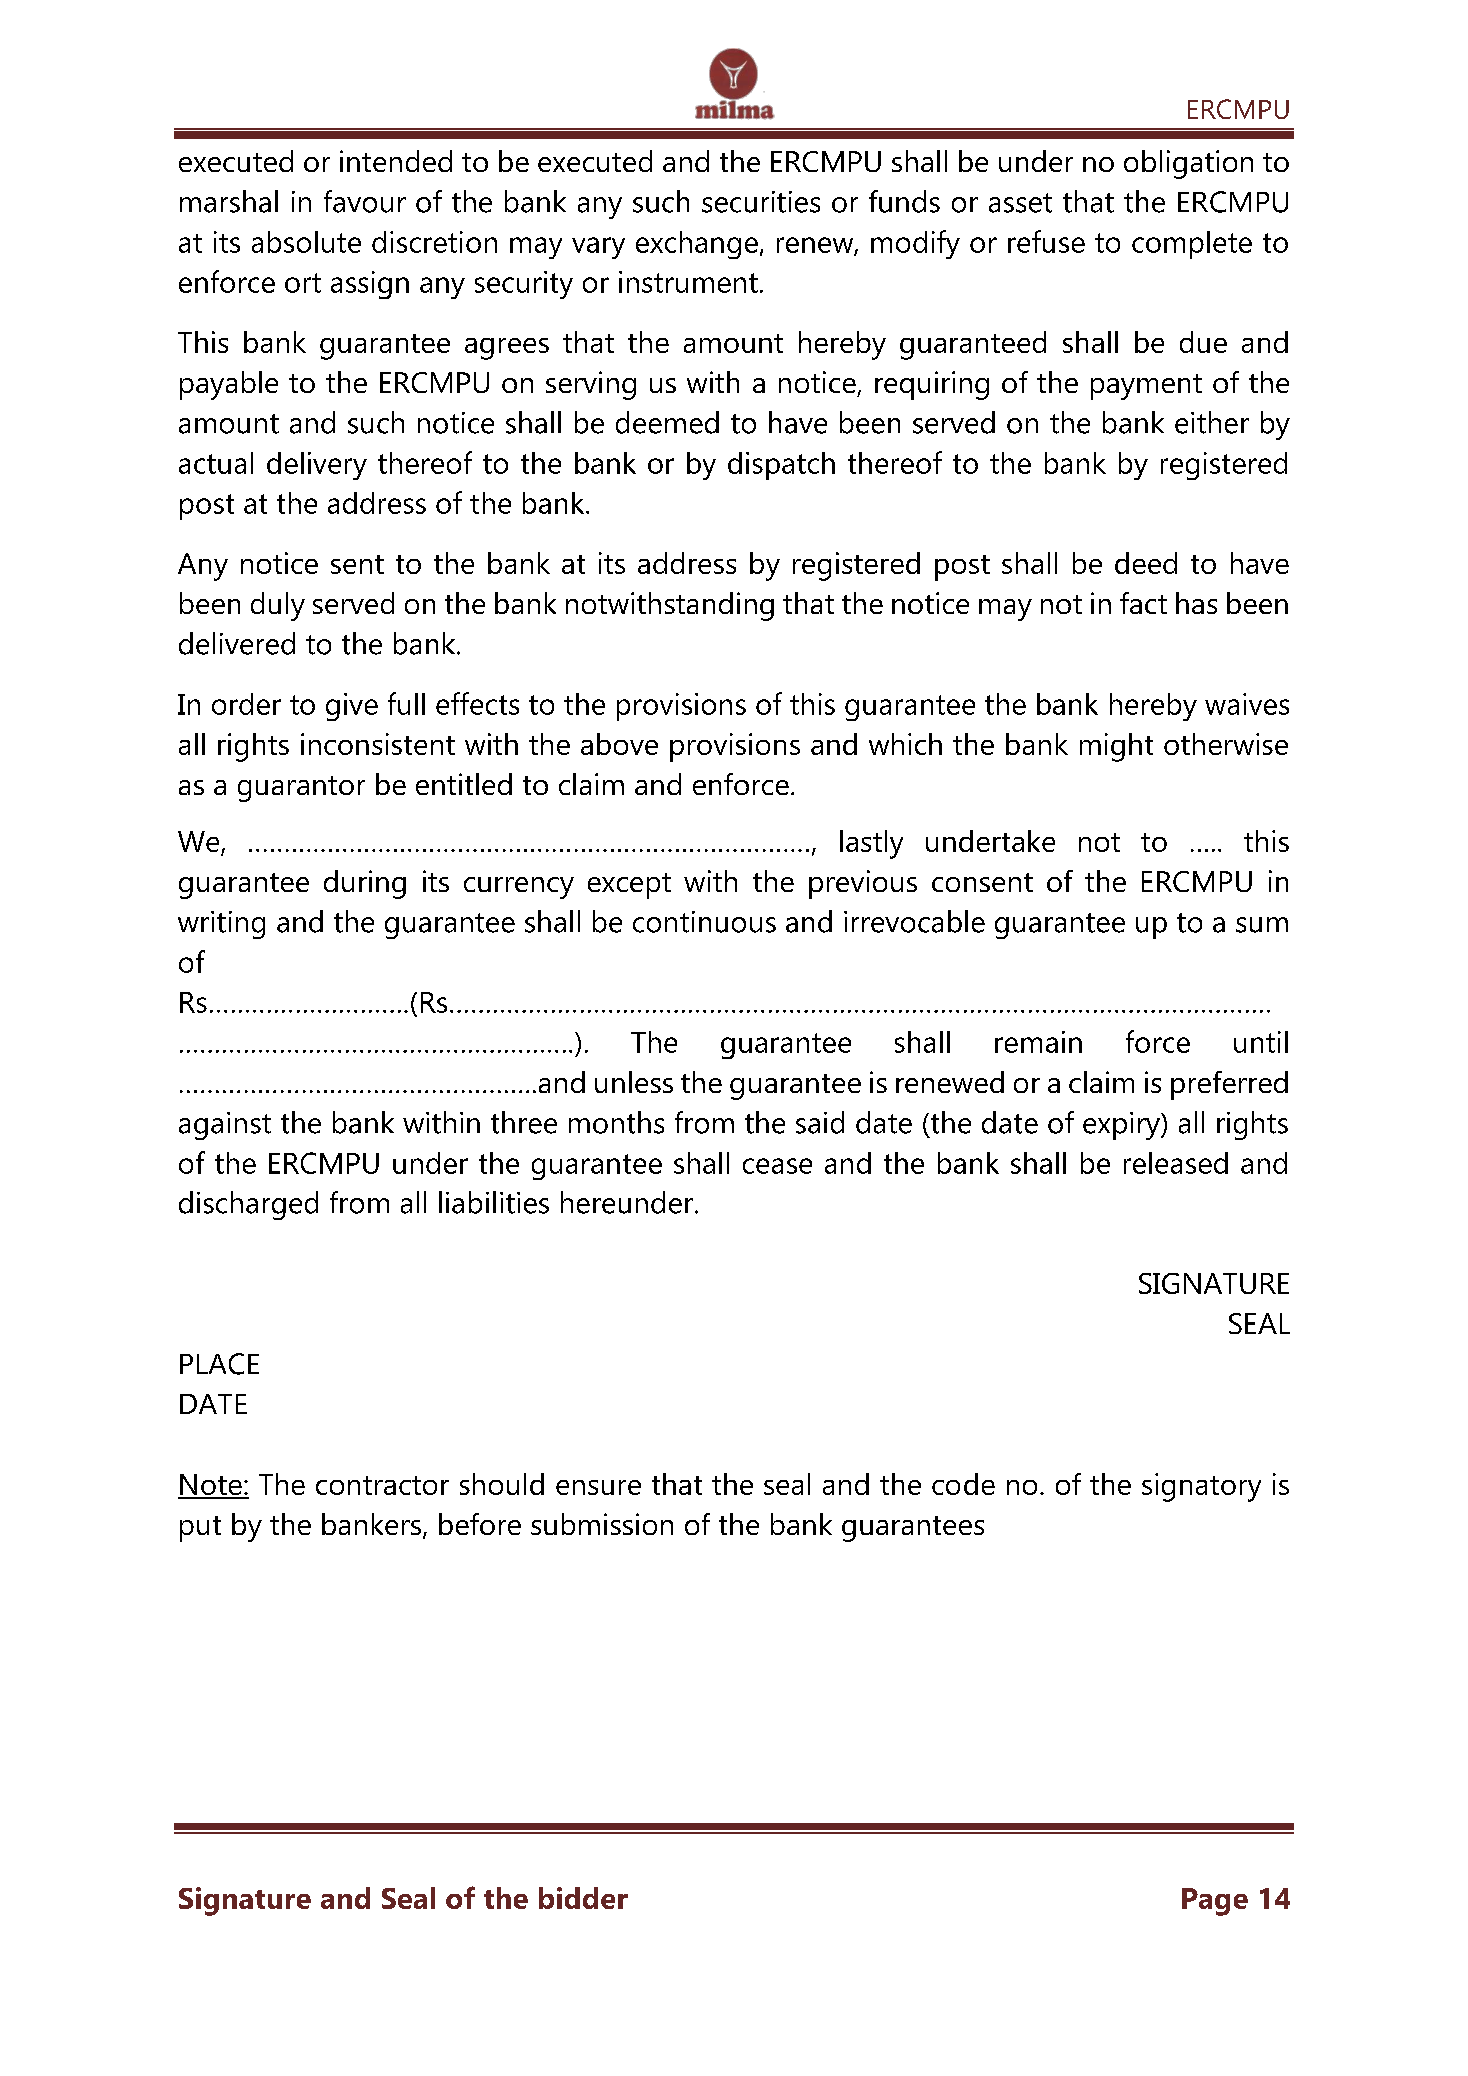 The height and width of the image is (2076, 1468). Describe the element at coordinates (1116, 747) in the image. I see `might` at that location.
